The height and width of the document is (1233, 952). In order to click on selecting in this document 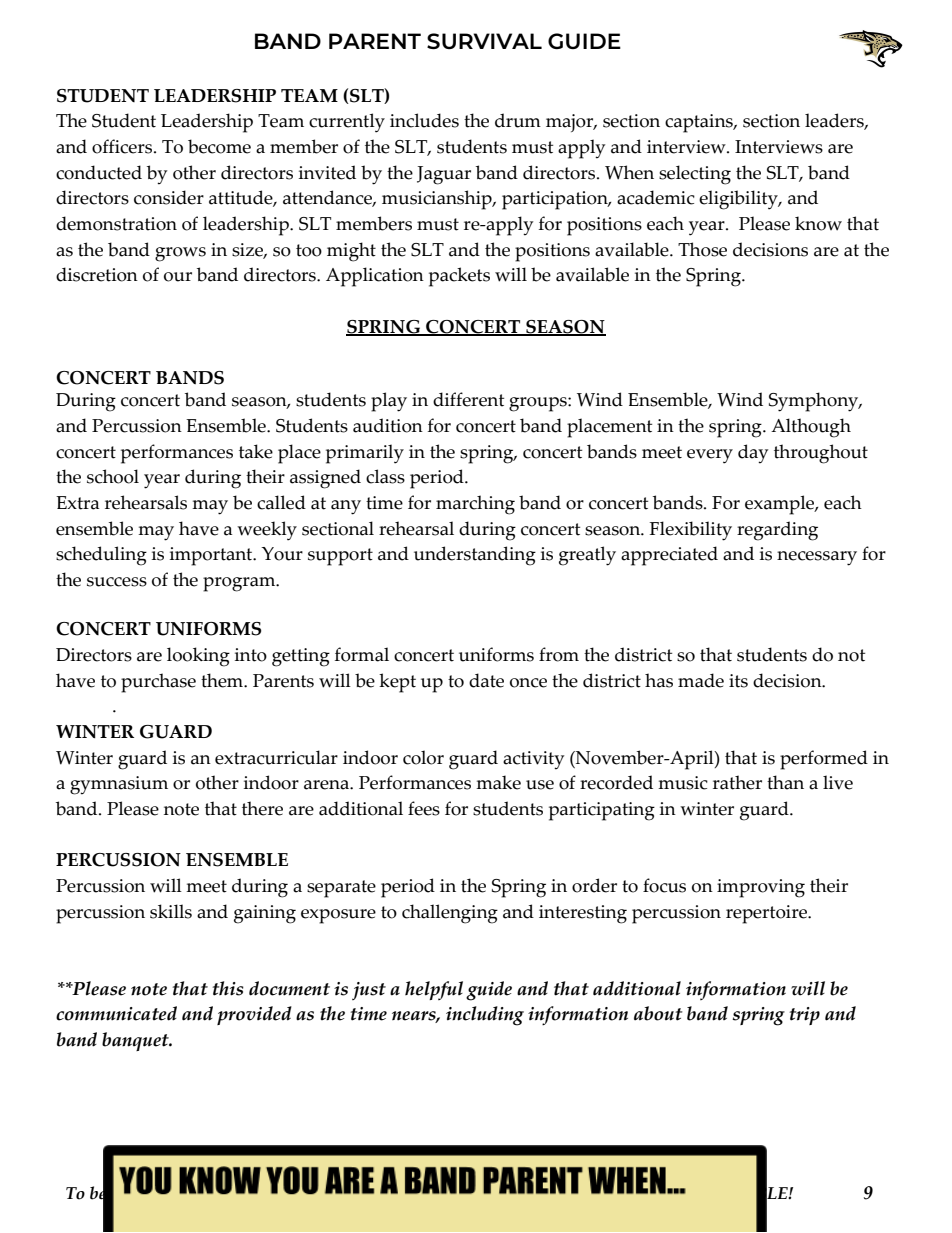, I will do `click(695, 175)`.
